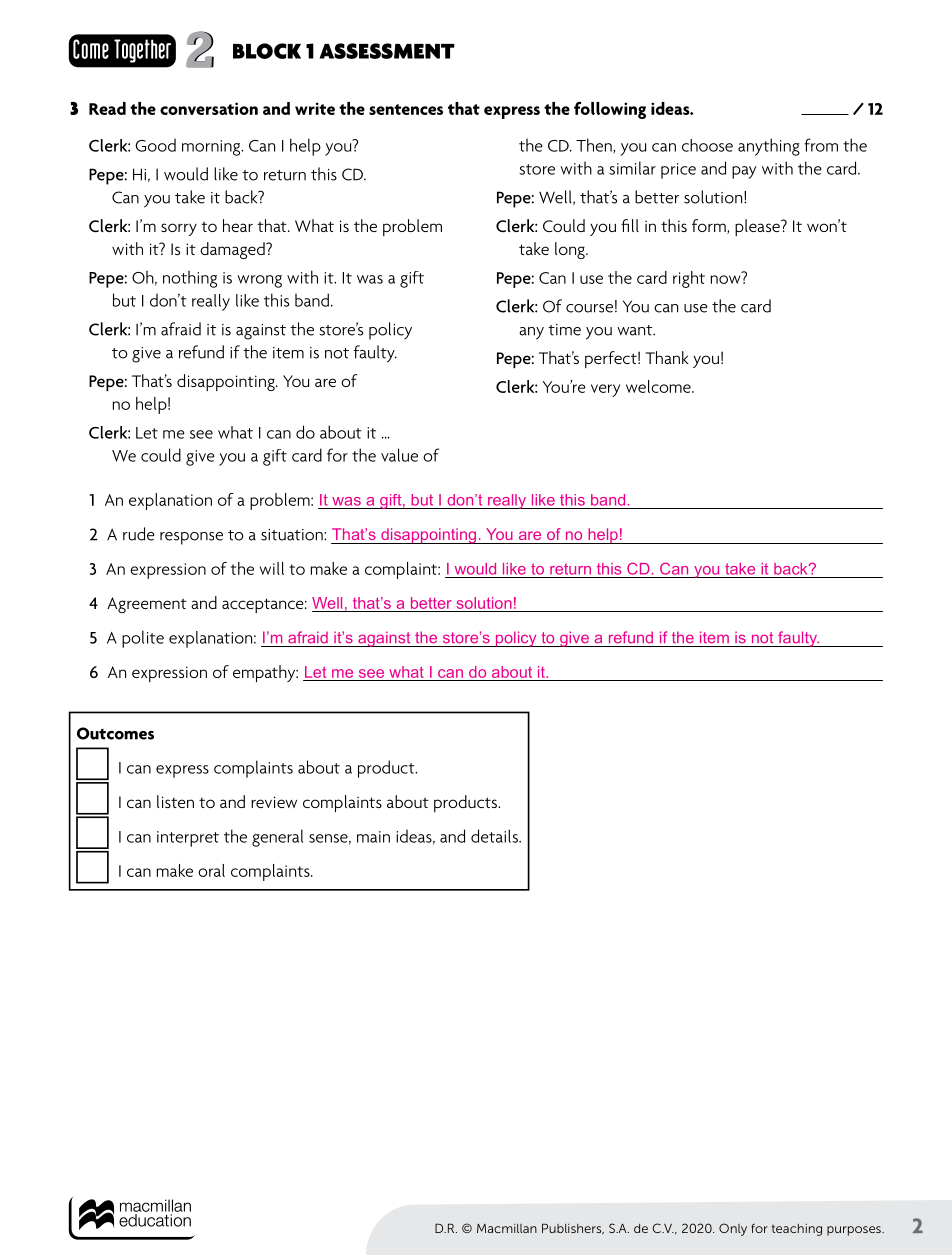 The image size is (952, 1255). Describe the element at coordinates (209, 108) in the document. I see `conversation` at that location.
